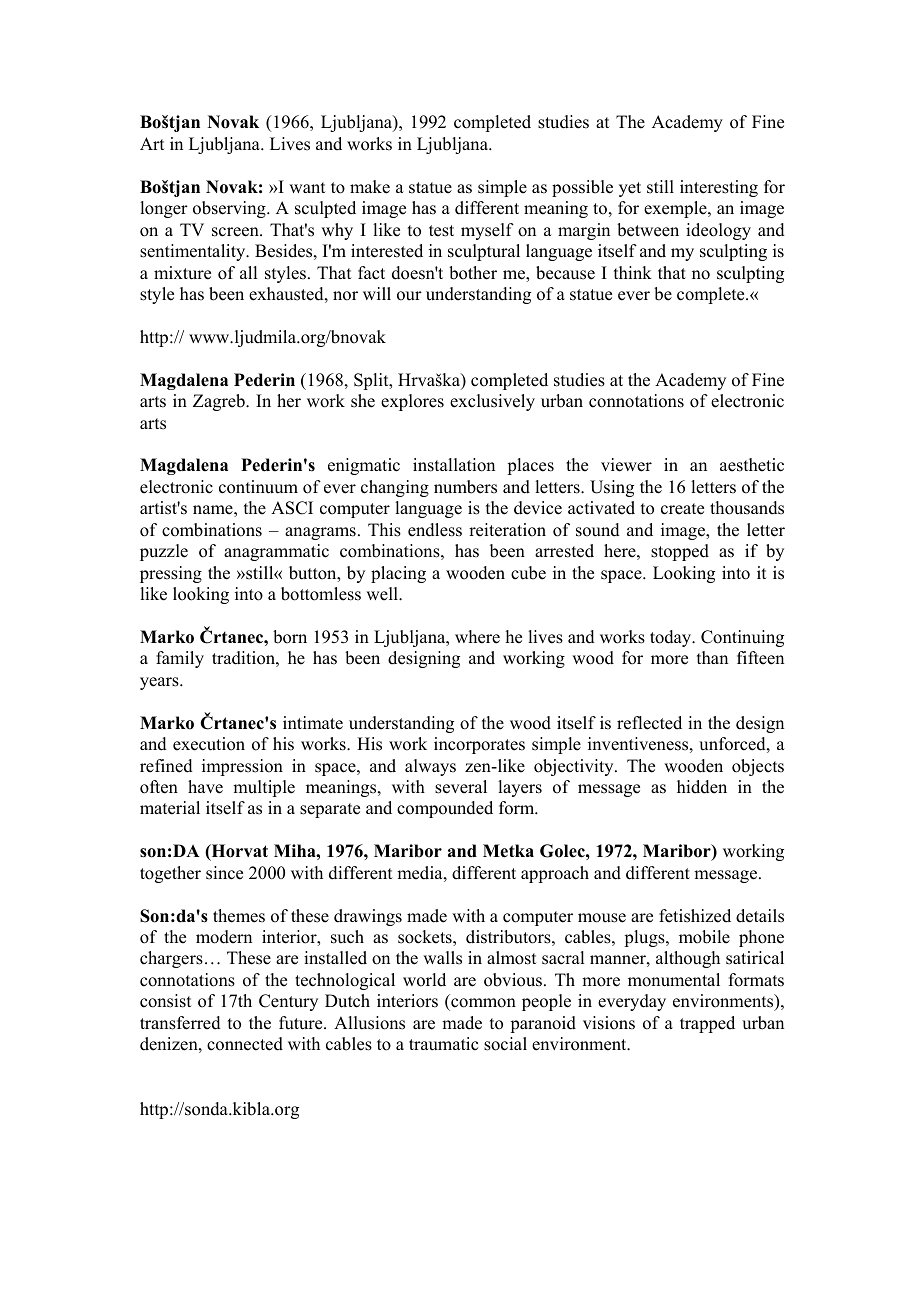 This document has height=1308, width=924. I want to click on common, so click(482, 1004).
